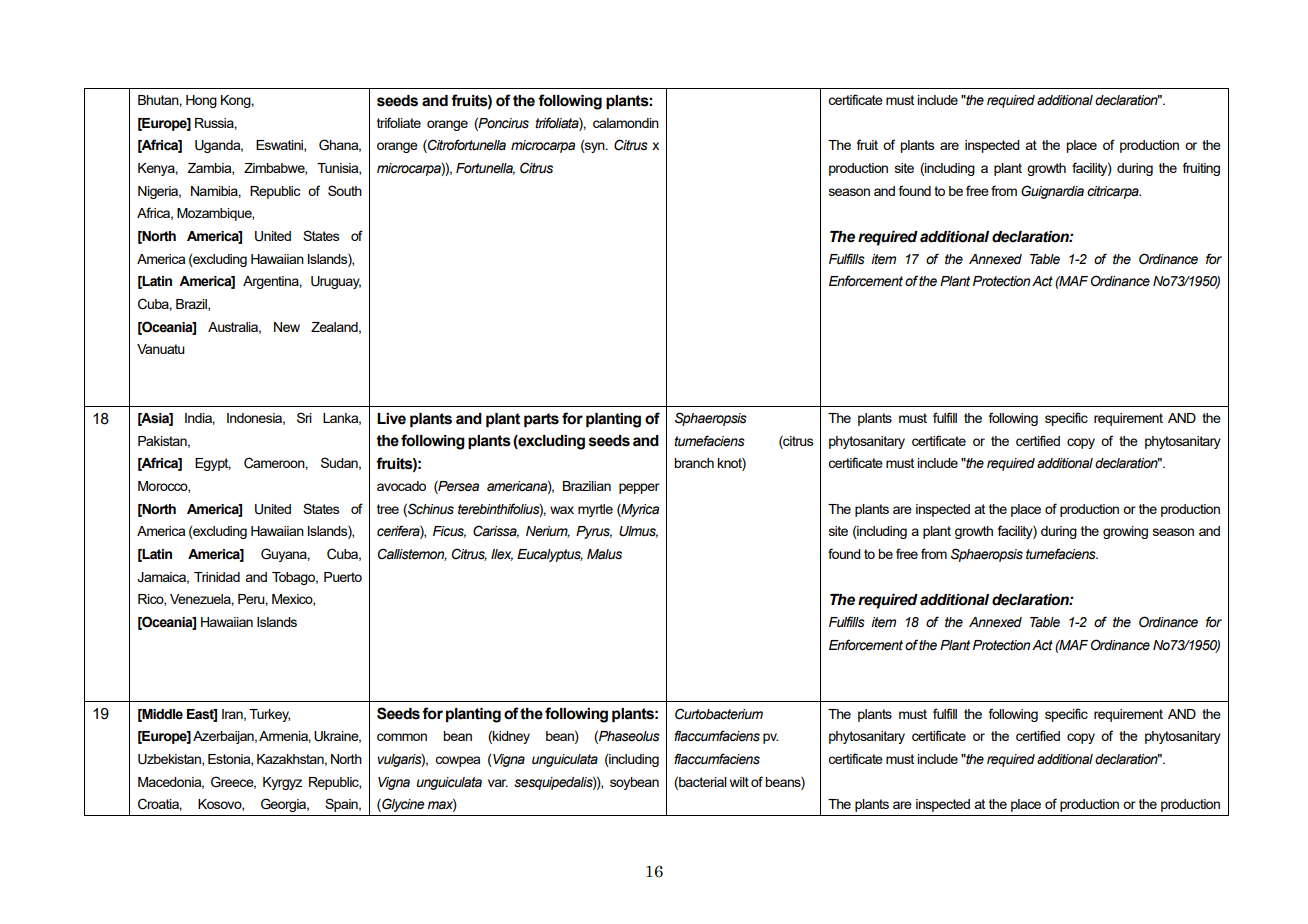 The height and width of the screenshot is (924, 1308). What do you see at coordinates (269, 715) in the screenshot?
I see `Turkey` at bounding box center [269, 715].
